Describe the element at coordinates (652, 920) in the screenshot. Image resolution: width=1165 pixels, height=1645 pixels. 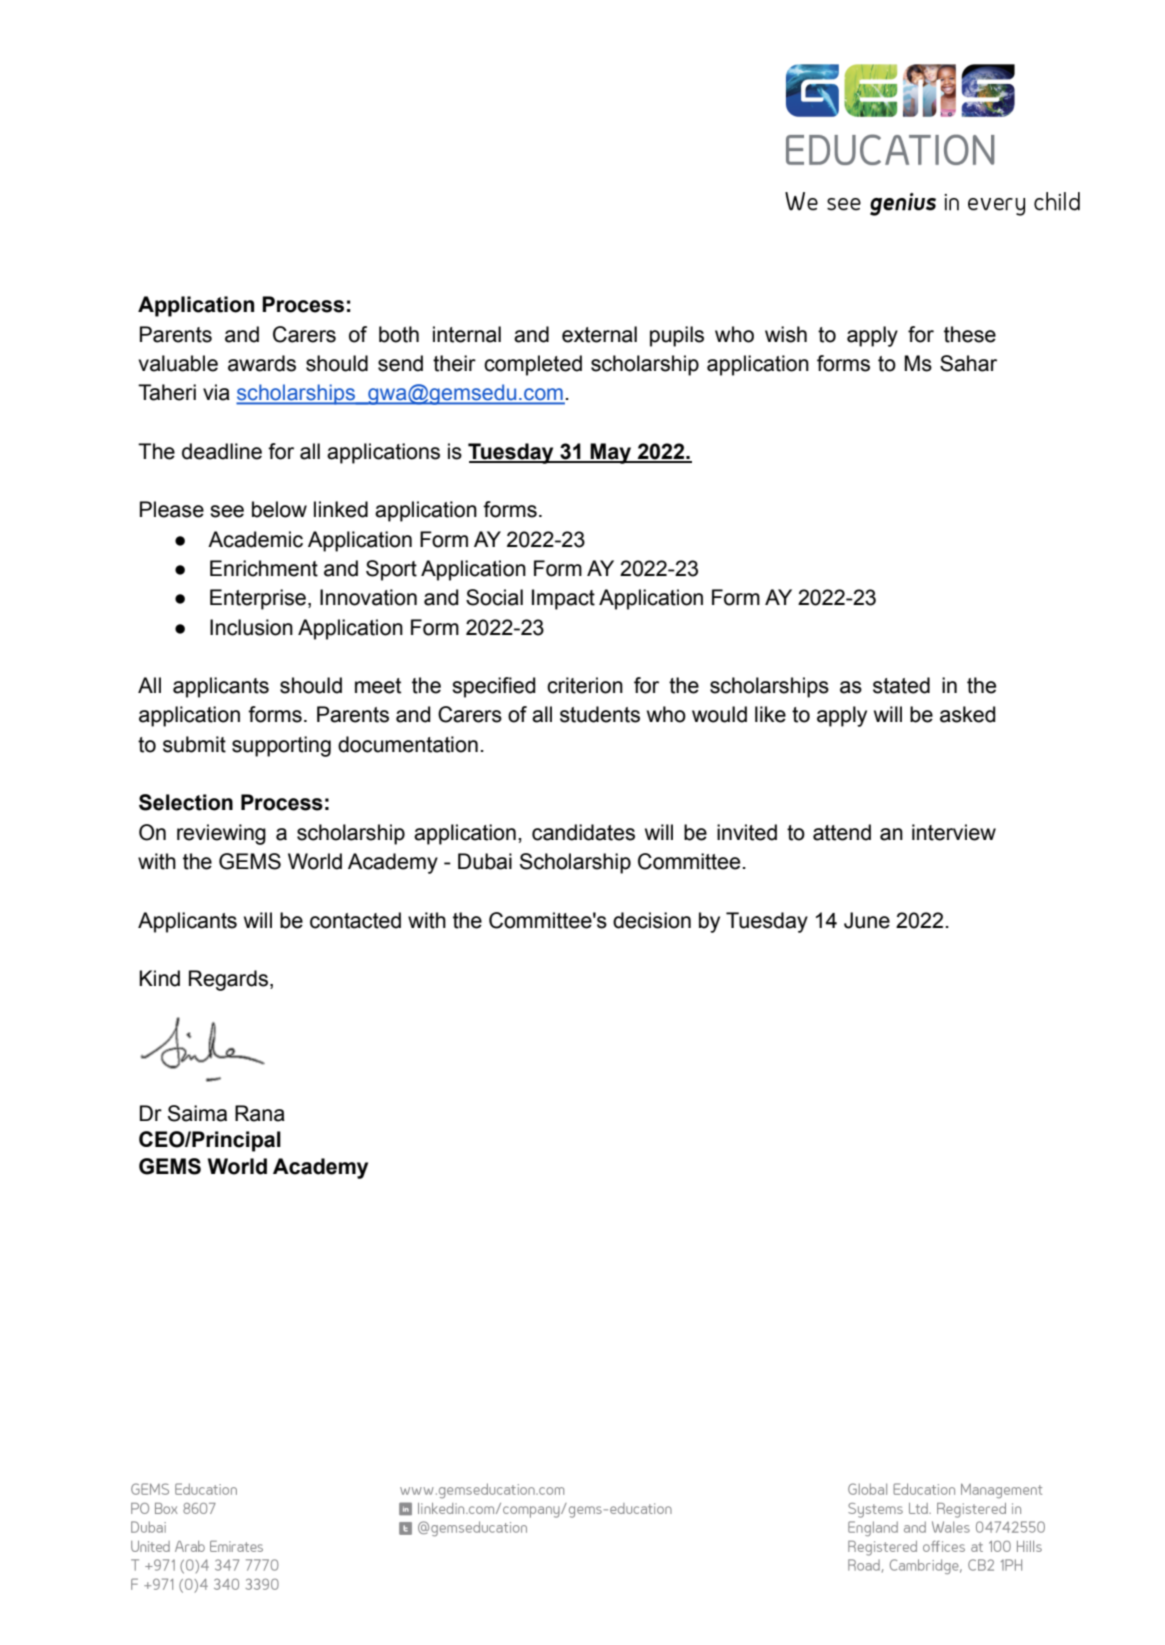
I see `decision` at that location.
